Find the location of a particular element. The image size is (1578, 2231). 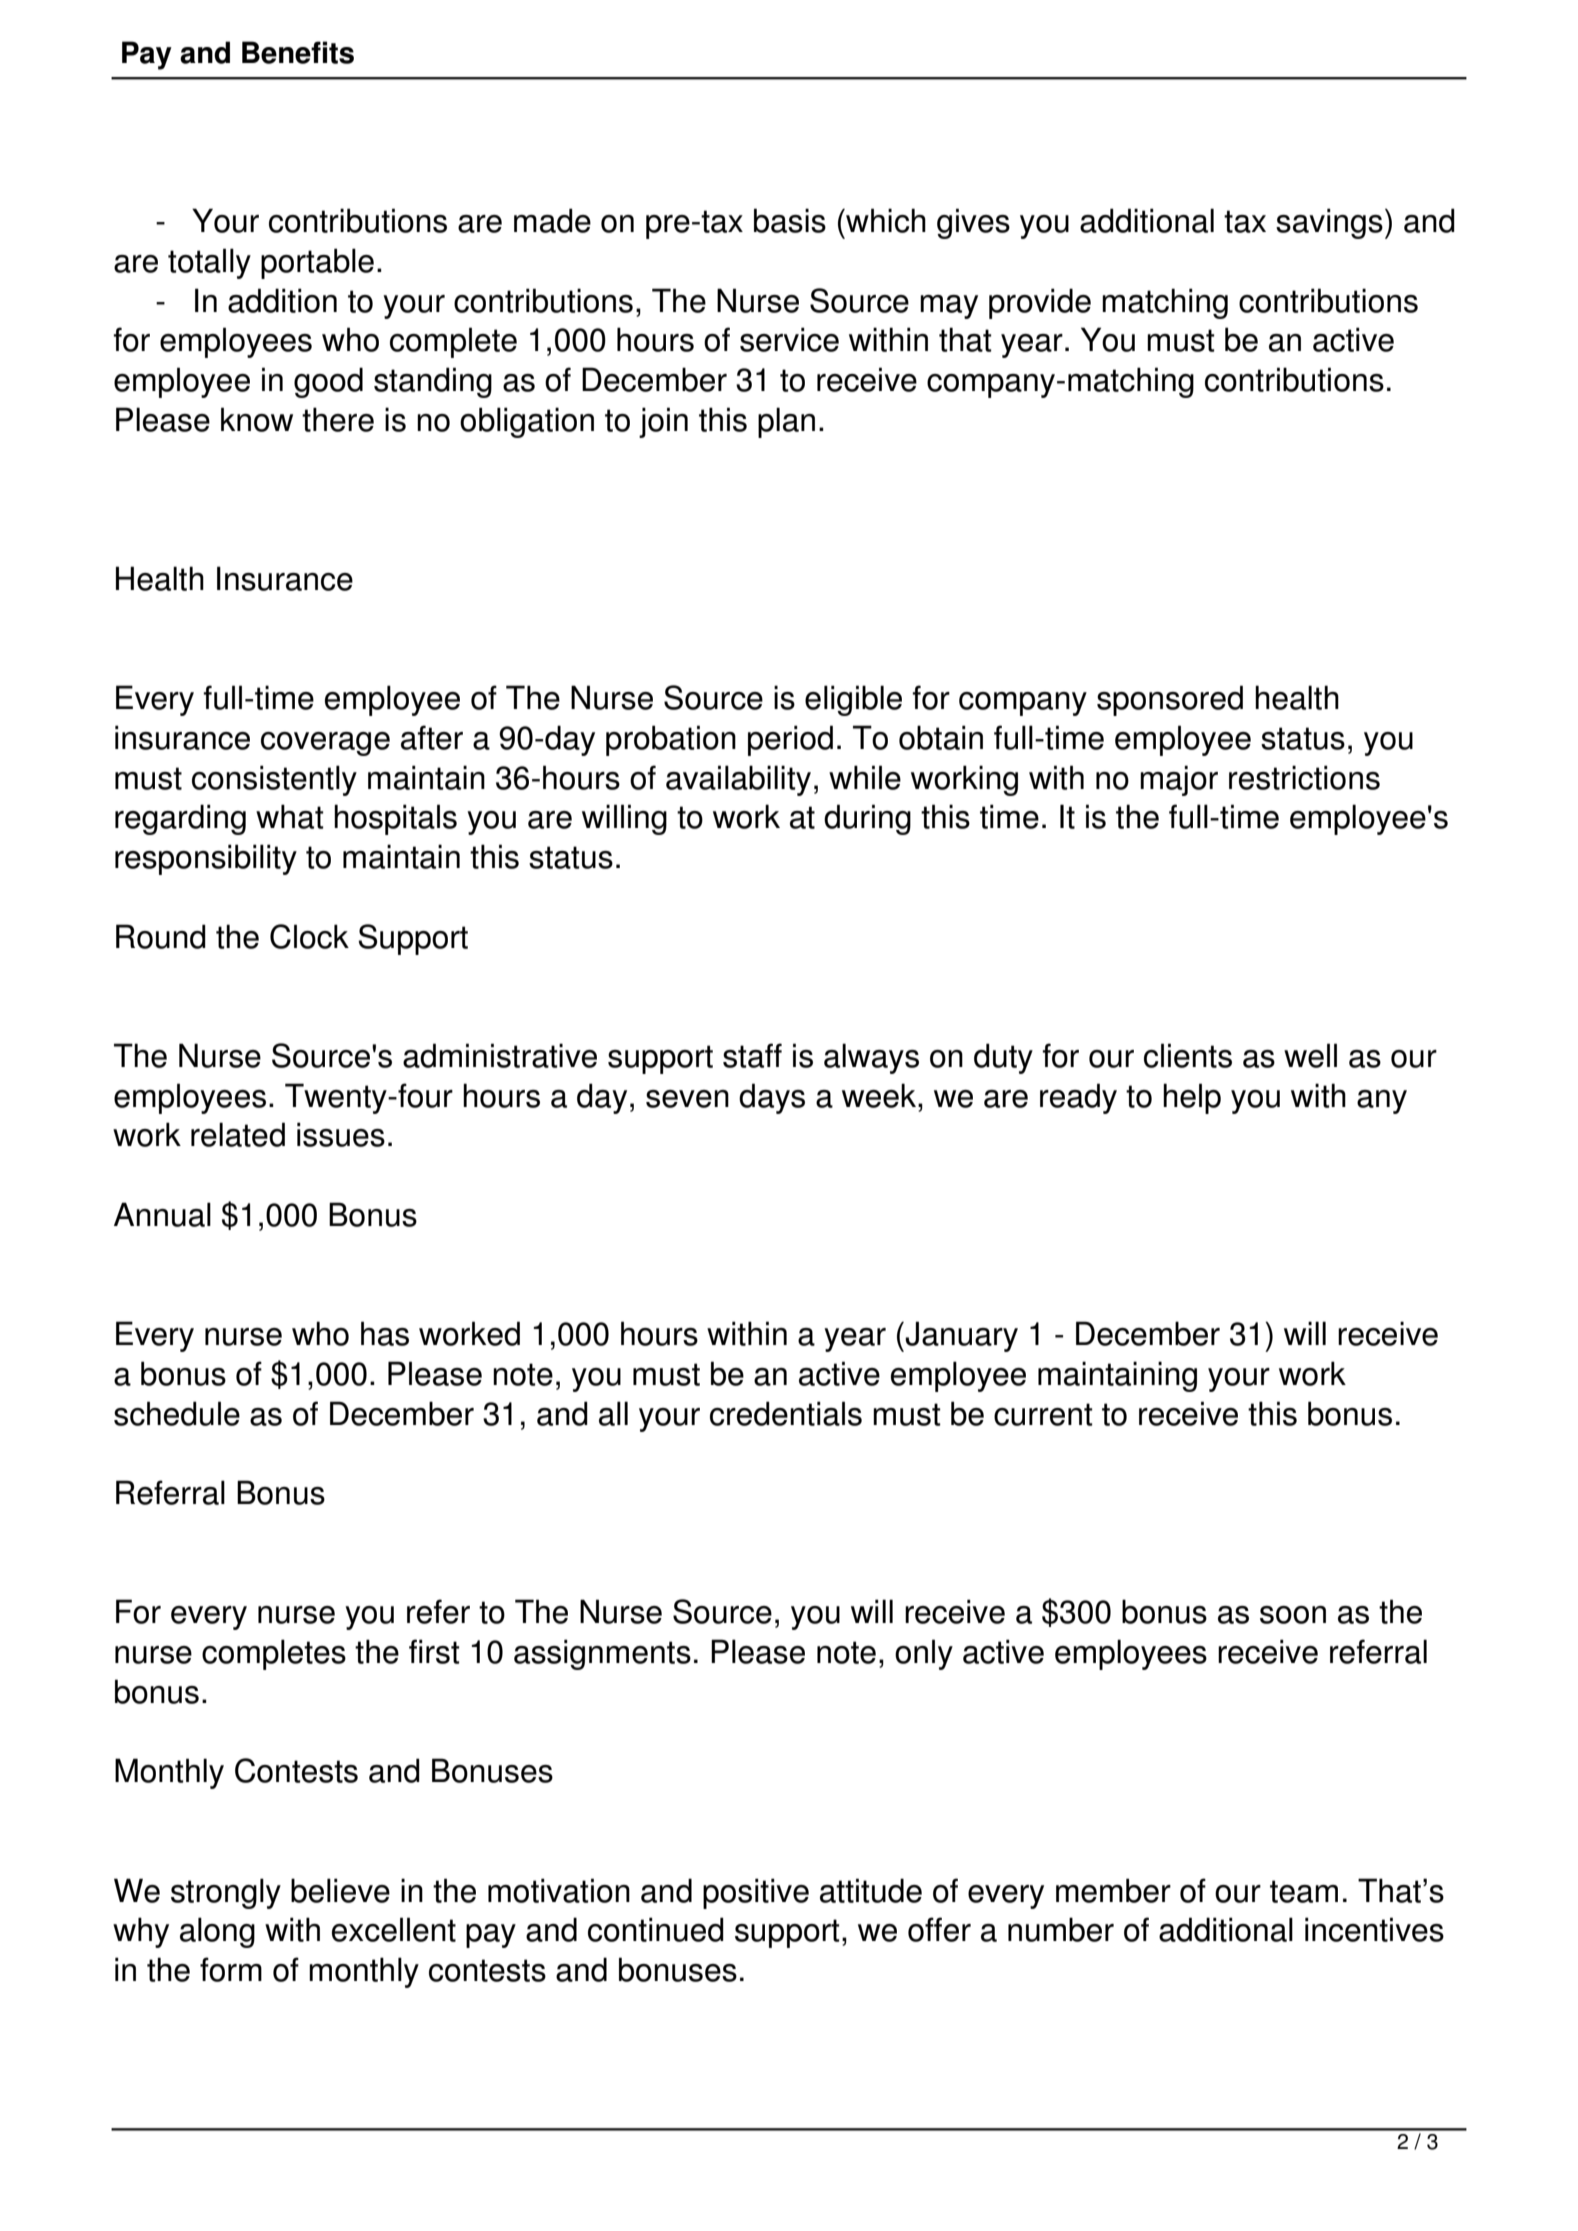

Benefits is located at coordinates (298, 52).
